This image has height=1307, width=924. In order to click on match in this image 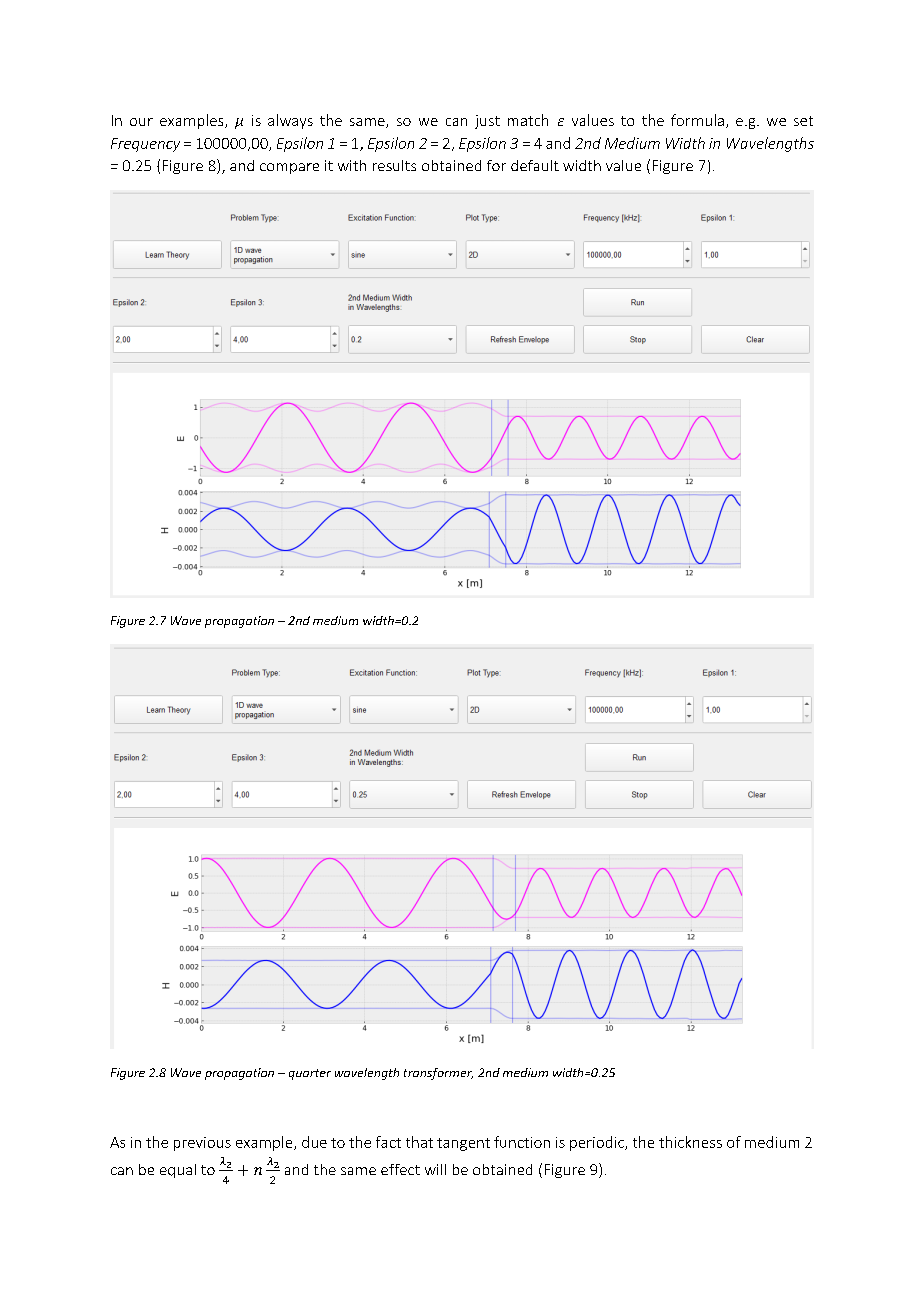, I will do `click(528, 120)`.
